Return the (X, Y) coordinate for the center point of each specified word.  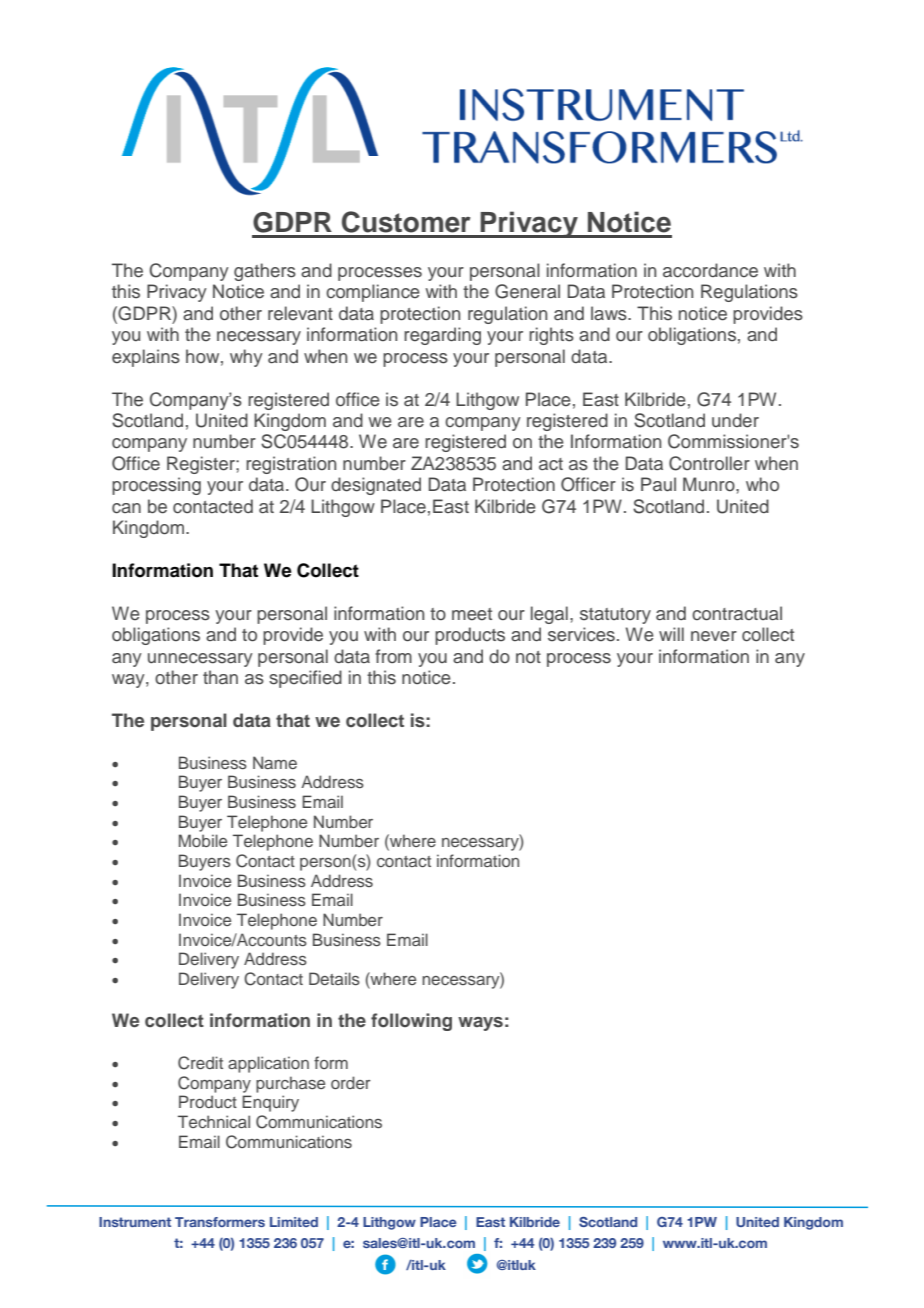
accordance (710, 270)
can (126, 508)
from (393, 656)
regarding (442, 336)
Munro (710, 484)
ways (480, 1024)
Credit (200, 1063)
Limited (294, 1222)
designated (376, 486)
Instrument (135, 1222)
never (714, 636)
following (411, 1022)
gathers (265, 272)
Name (275, 762)
